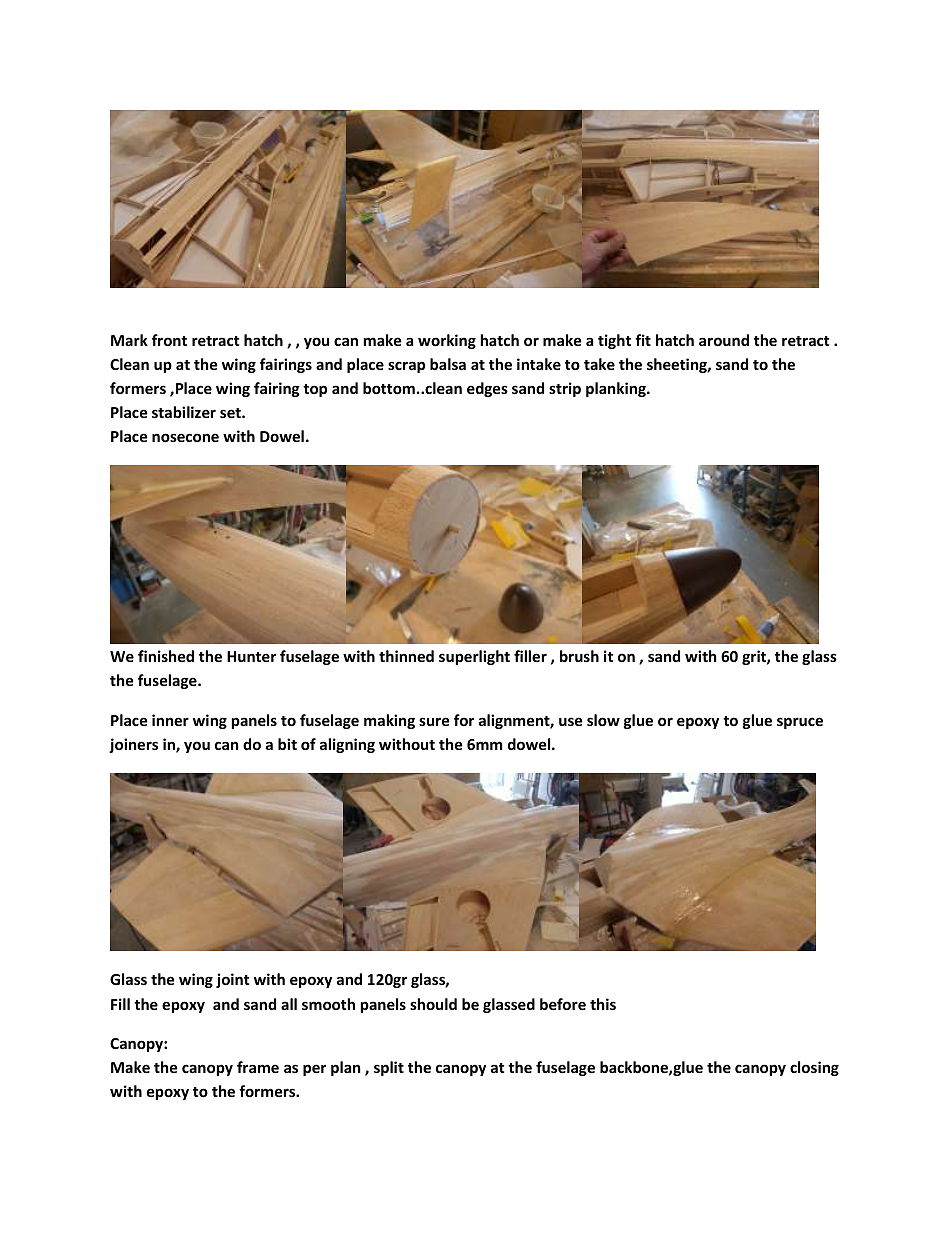  Describe the element at coordinates (814, 1068) in the page. I see `closing` at that location.
